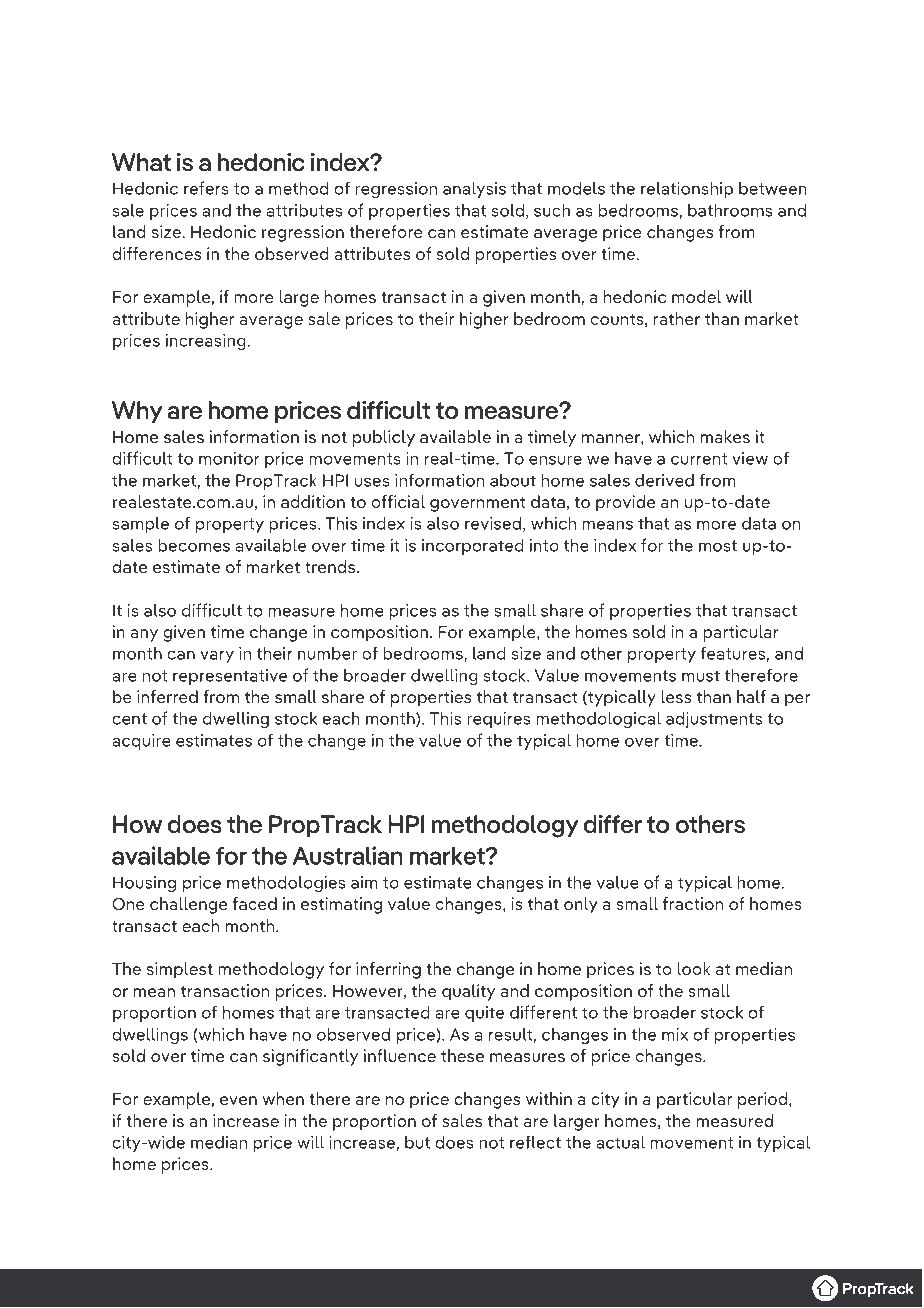 The image size is (924, 1308). Describe the element at coordinates (238, 1100) in the screenshot. I see `even` at that location.
